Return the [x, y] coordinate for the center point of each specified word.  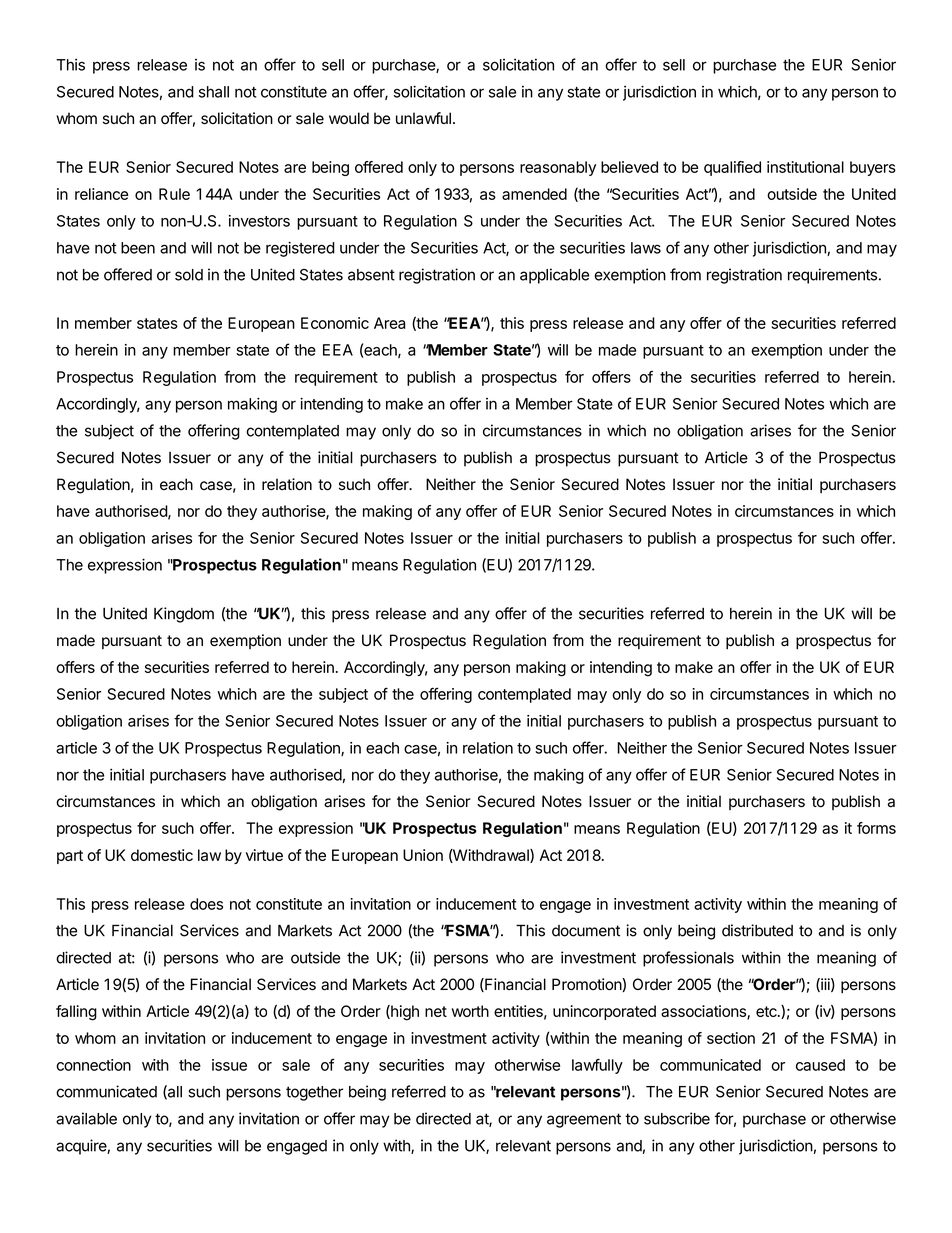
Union [423, 855]
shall [214, 92]
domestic [162, 855]
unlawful [423, 118]
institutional [805, 167]
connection [93, 1065]
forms [876, 828]
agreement [584, 1120]
